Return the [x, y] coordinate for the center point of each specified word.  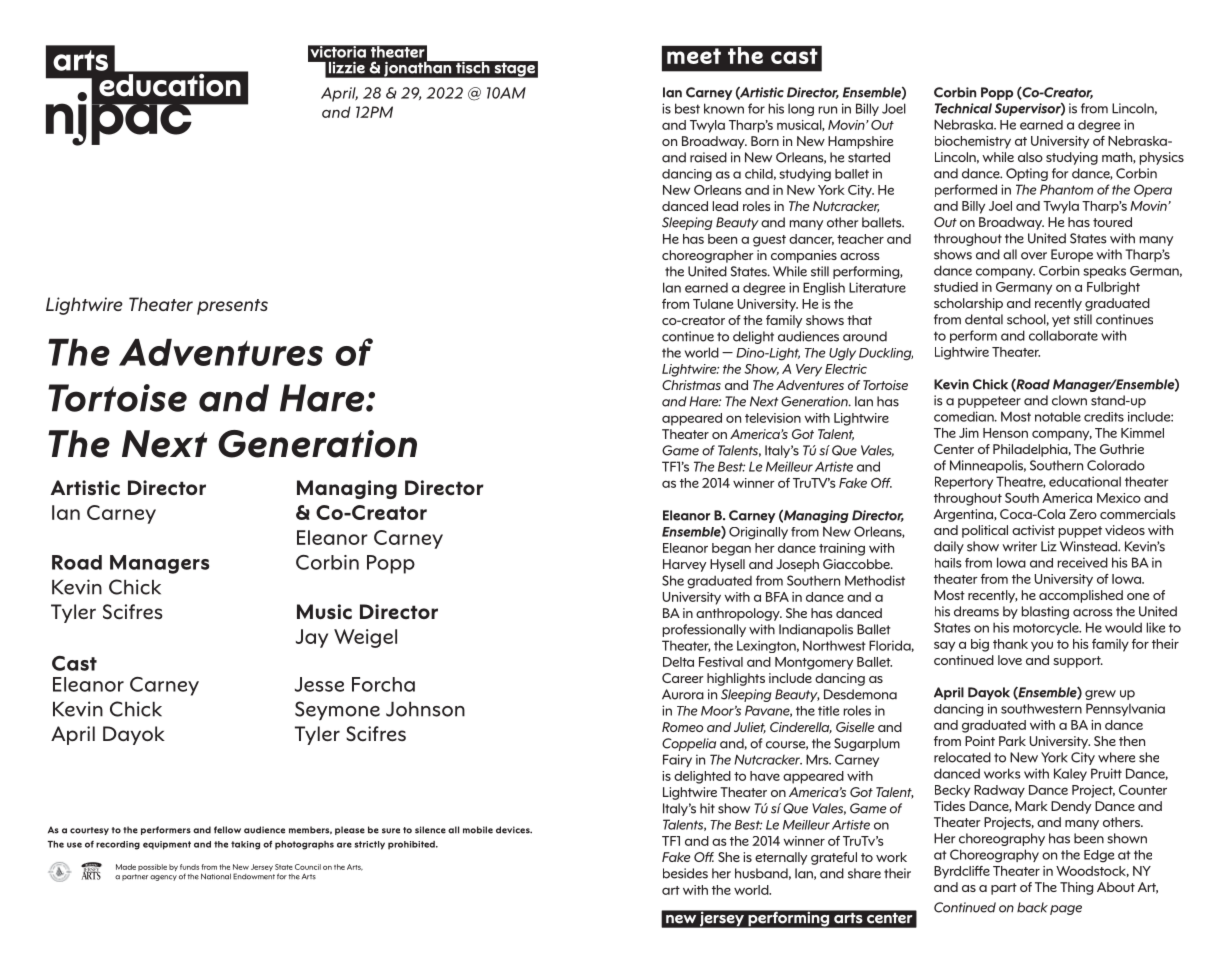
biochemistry [973, 142]
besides [685, 873]
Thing [1076, 888]
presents [232, 307]
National [216, 876]
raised [708, 157]
